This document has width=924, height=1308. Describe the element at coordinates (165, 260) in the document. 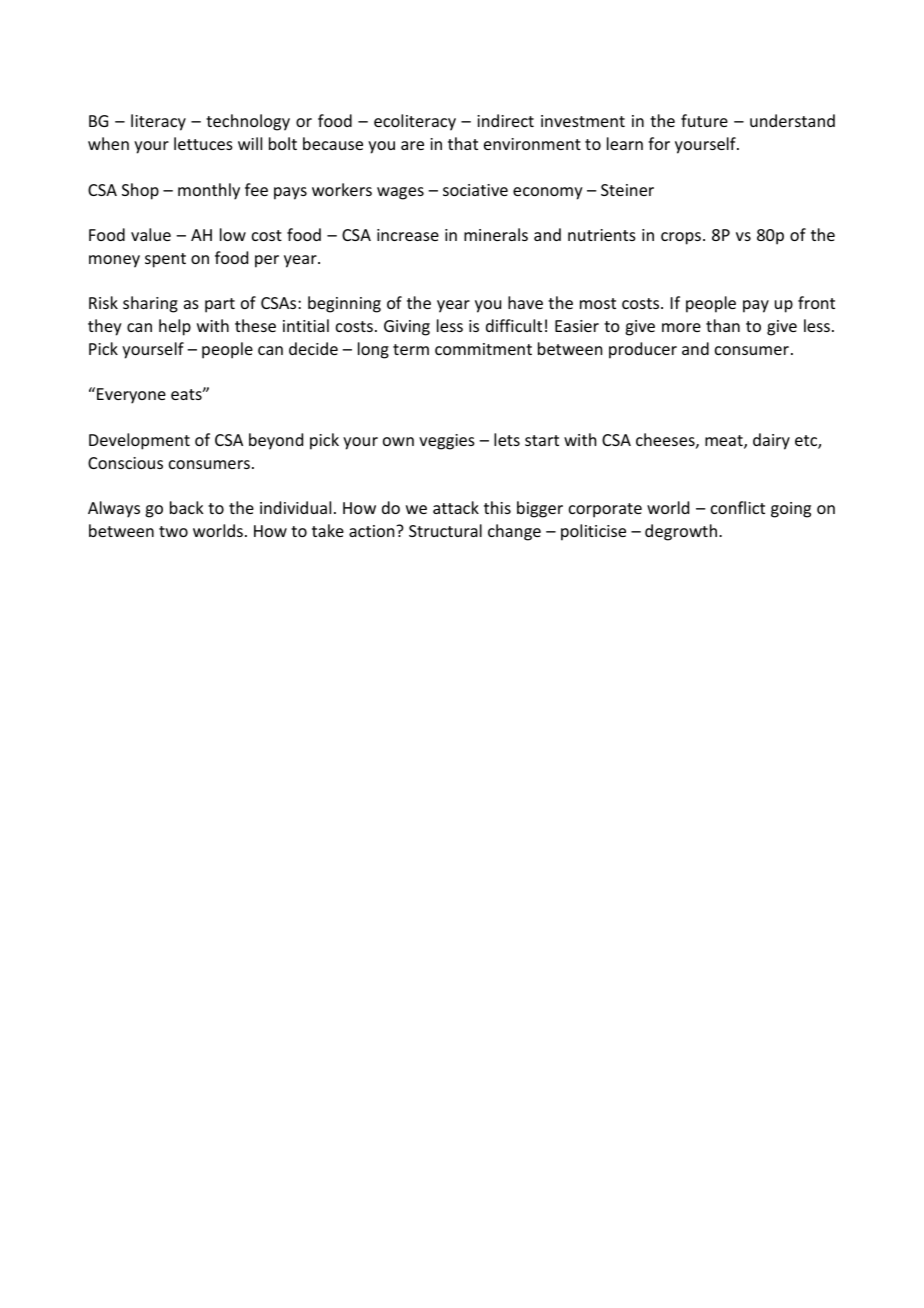

I see `spent` at that location.
